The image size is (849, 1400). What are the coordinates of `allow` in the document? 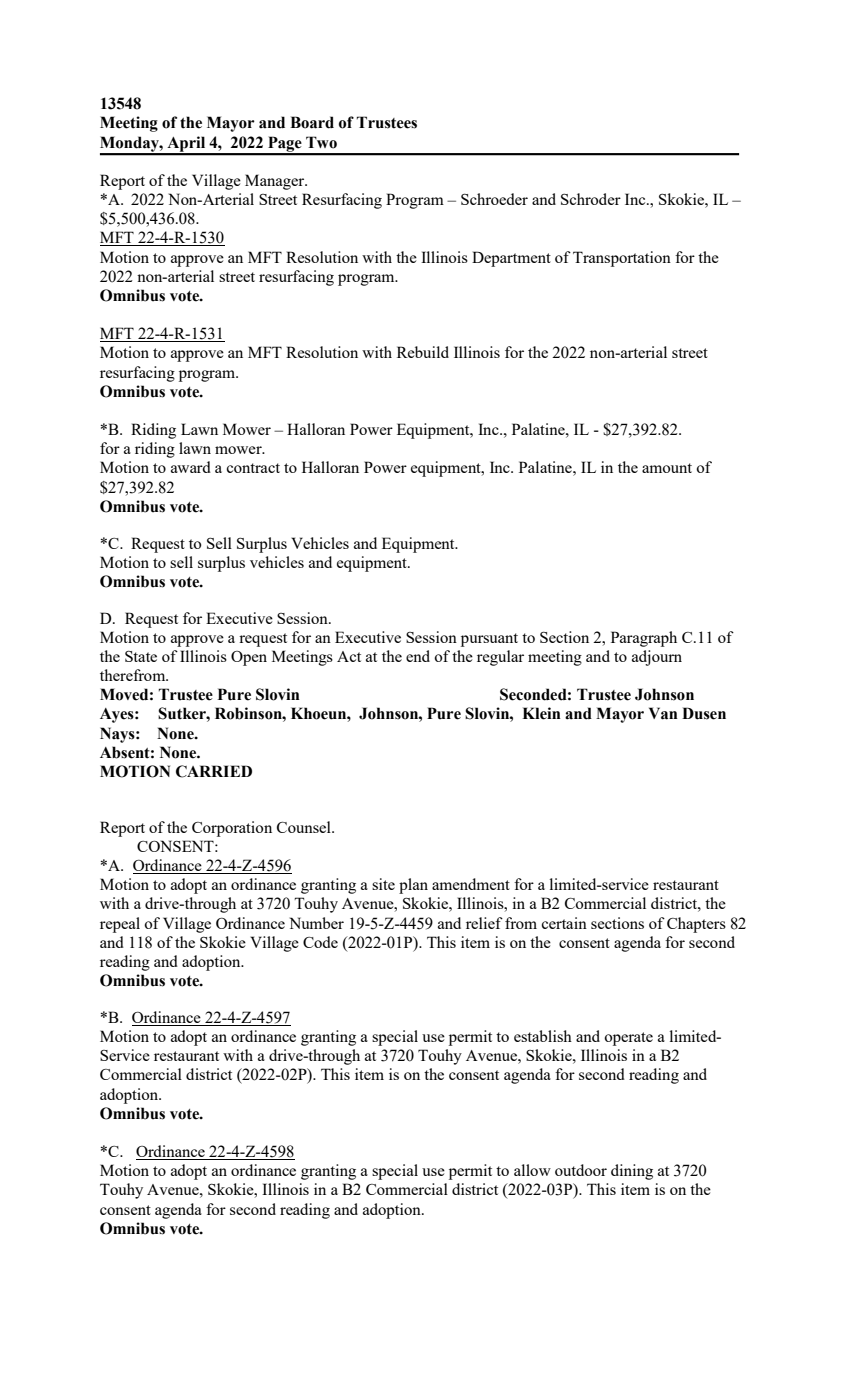 It's located at (532, 1170).
